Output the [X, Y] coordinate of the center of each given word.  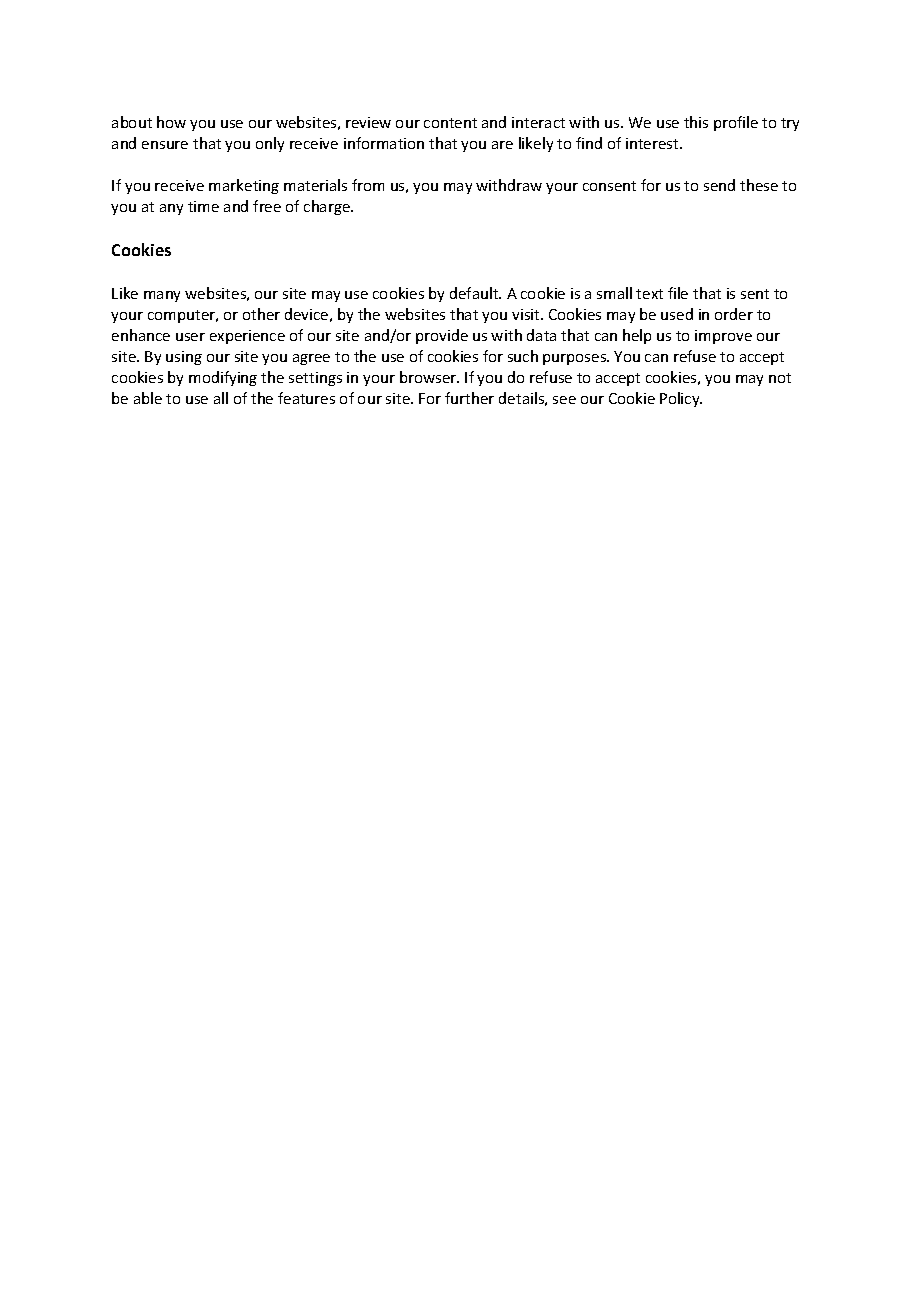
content [450, 123]
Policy [681, 399]
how [171, 122]
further [469, 398]
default [475, 293]
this [696, 122]
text [649, 294]
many [162, 296]
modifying [223, 378]
